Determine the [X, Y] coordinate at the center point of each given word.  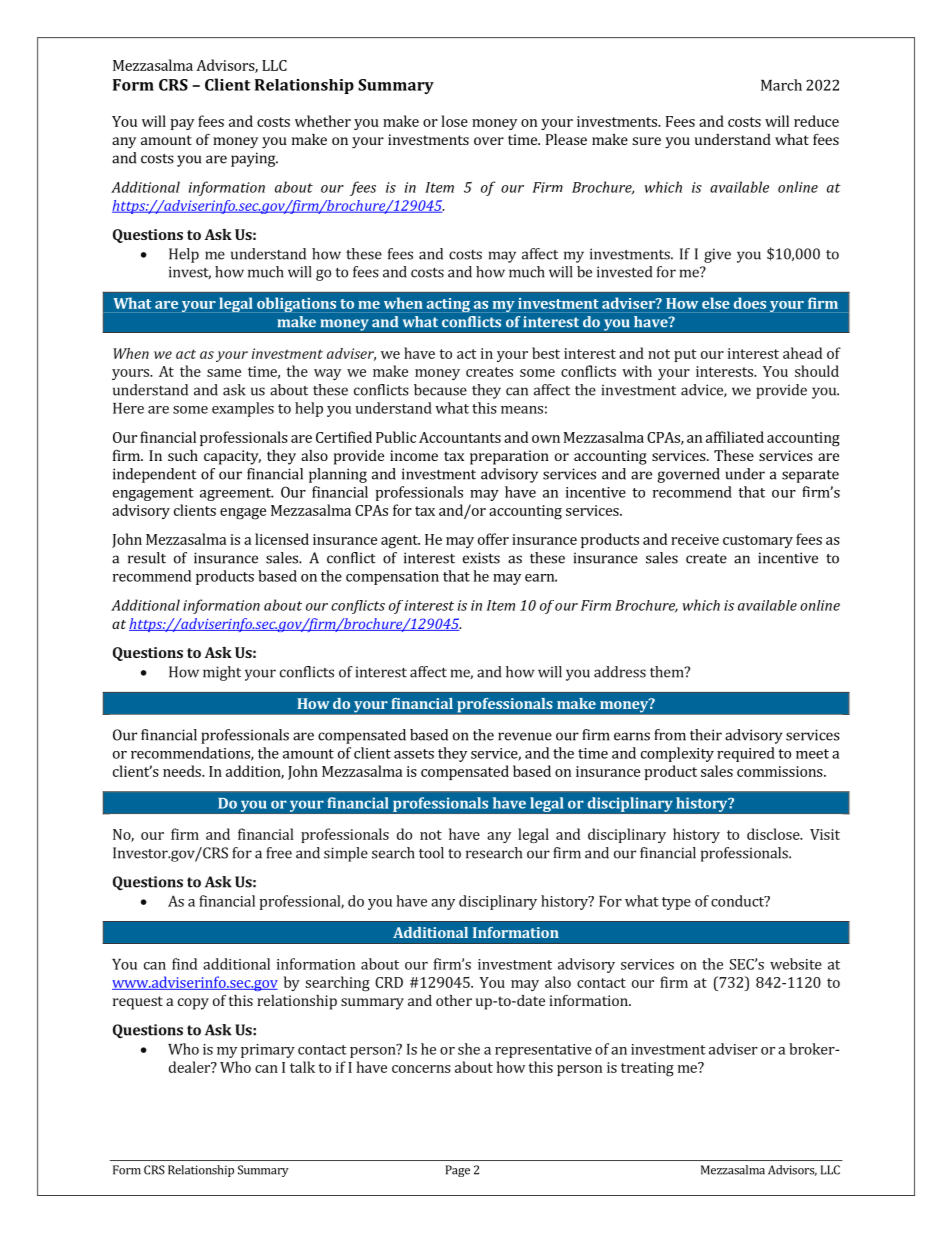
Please [566, 139]
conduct [738, 901]
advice [703, 390]
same [224, 373]
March [781, 85]
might [222, 673]
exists [481, 558]
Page [458, 1171]
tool [431, 853]
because [440, 390]
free [279, 853]
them [668, 672]
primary [268, 1051]
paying [254, 159]
